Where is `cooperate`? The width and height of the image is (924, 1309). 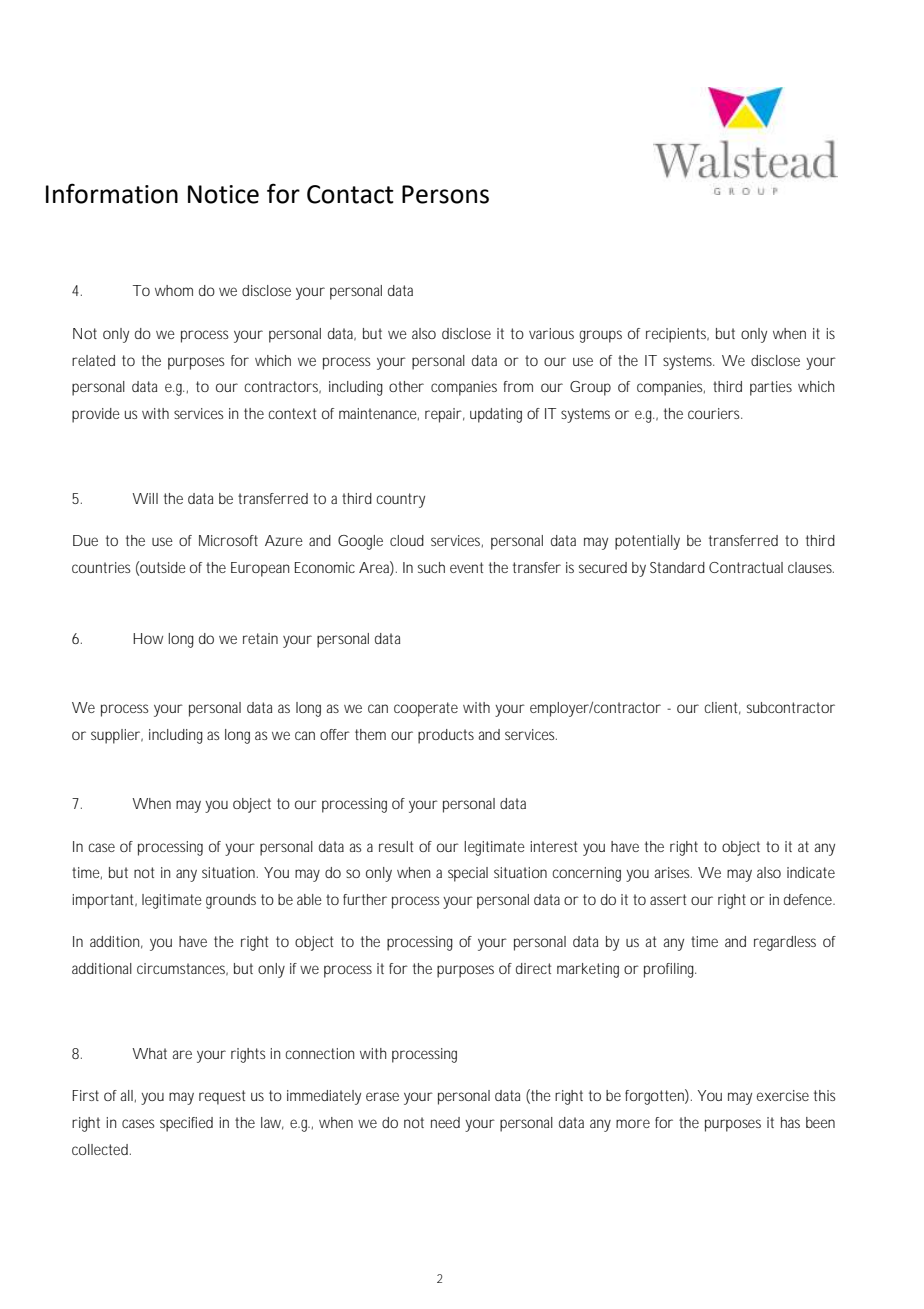
cooperate is located at coordinates (426, 709).
